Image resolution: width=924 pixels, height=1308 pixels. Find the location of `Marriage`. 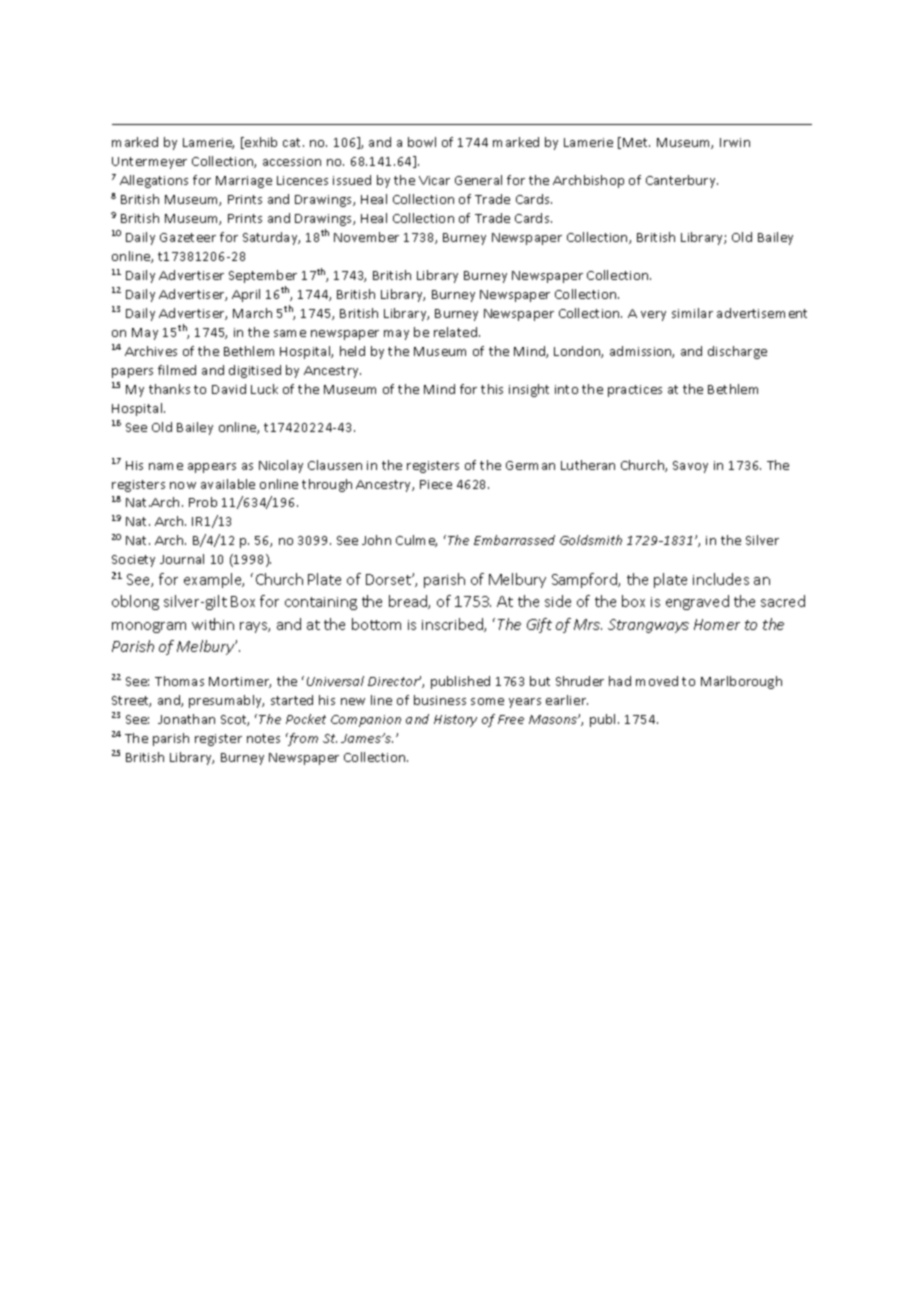

Marriage is located at coordinates (244, 182).
